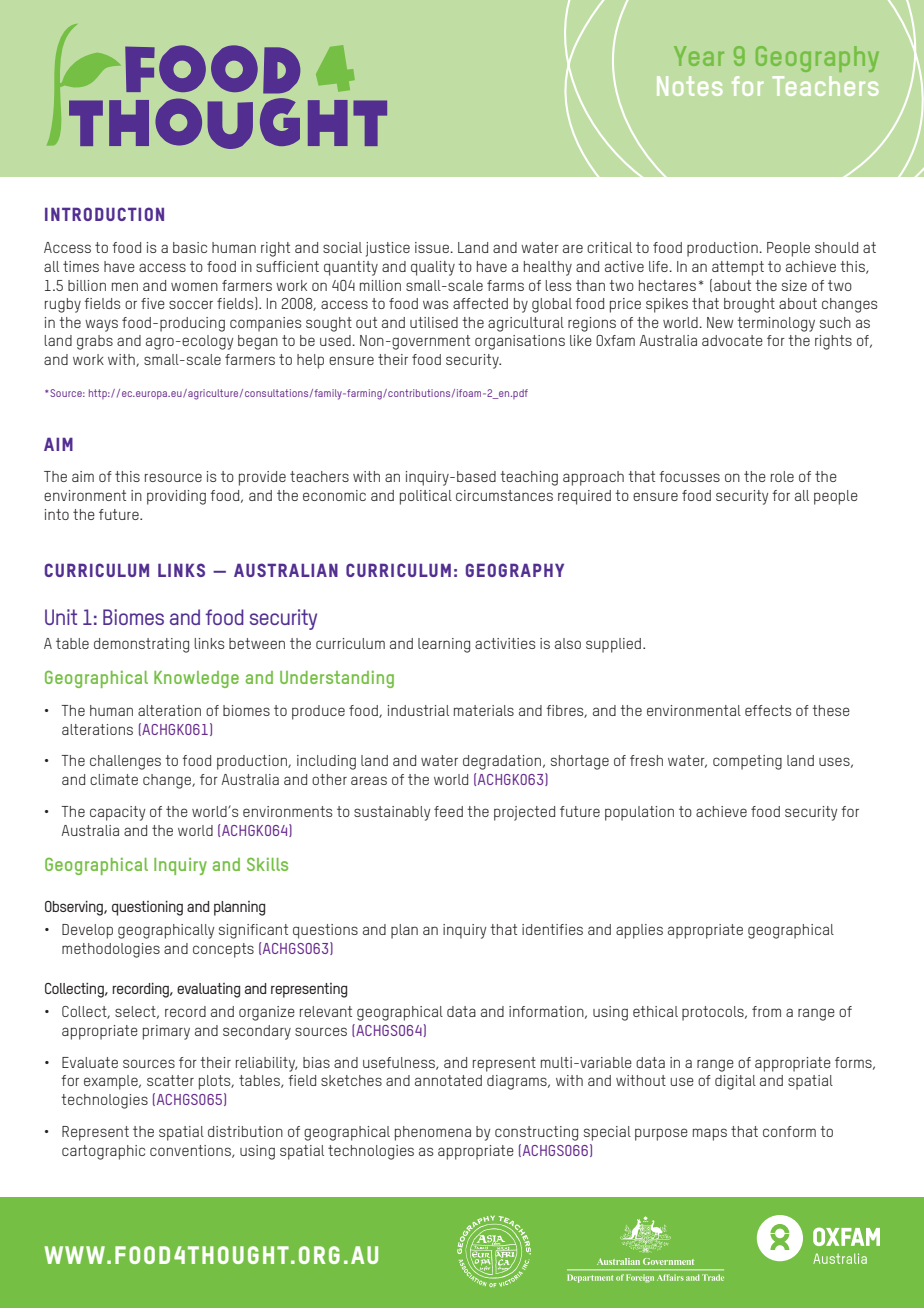  I want to click on providing, so click(176, 497).
